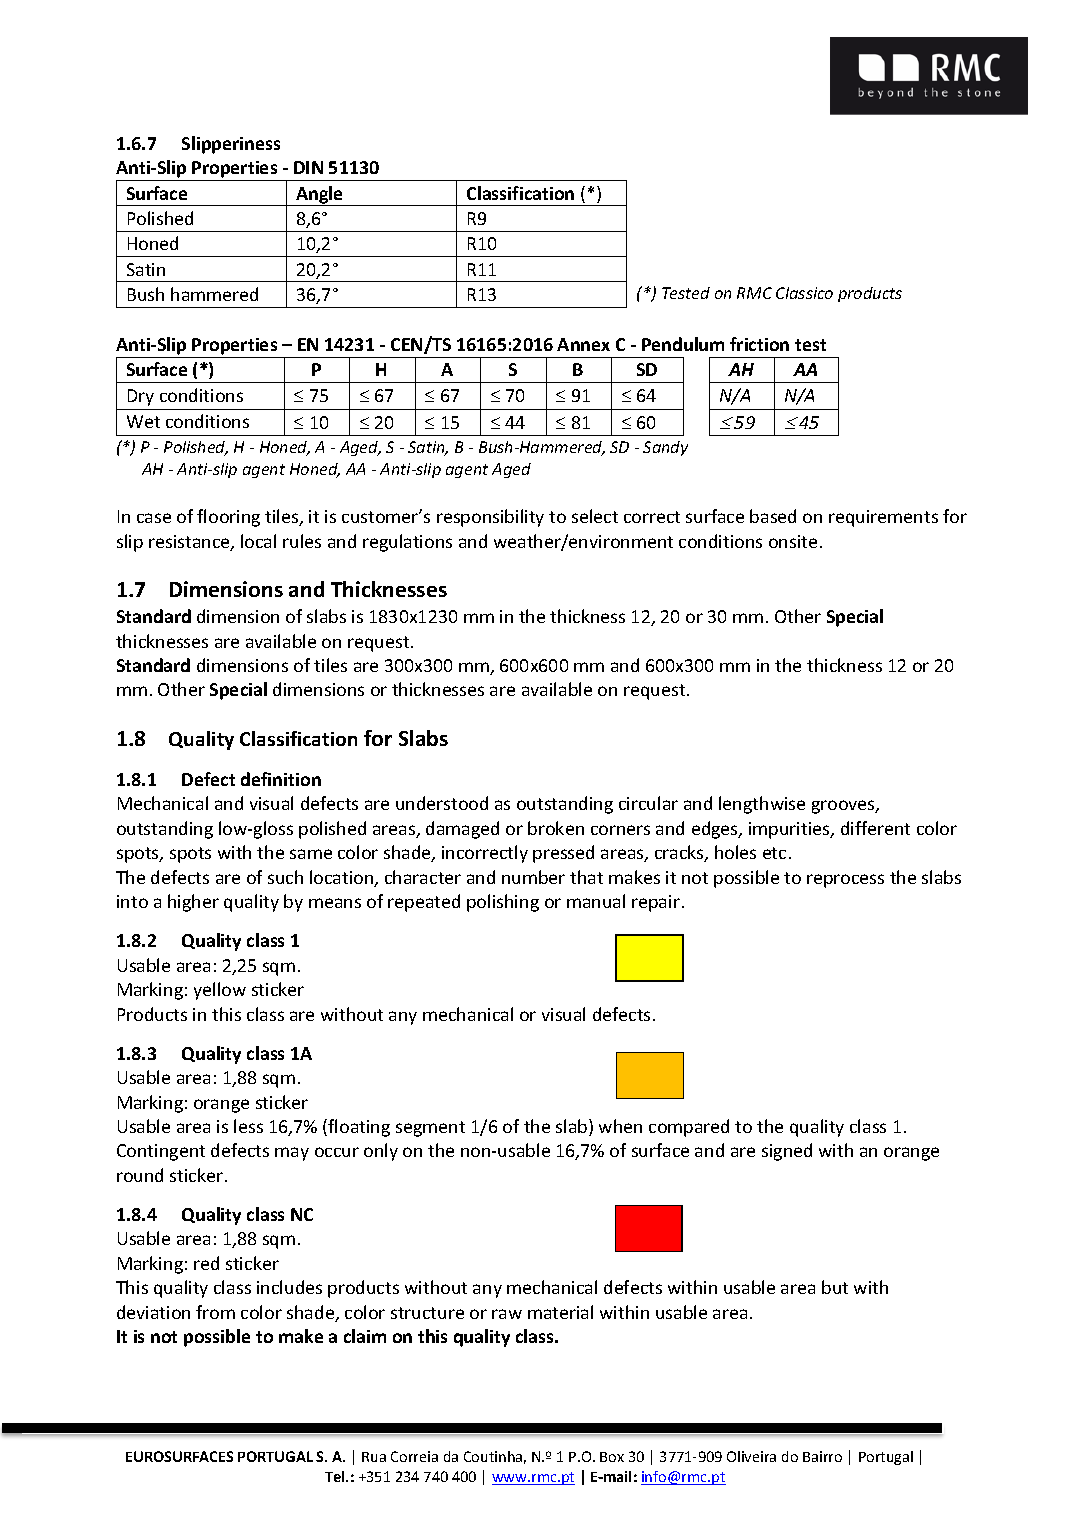  I want to click on Annex, so click(583, 344).
